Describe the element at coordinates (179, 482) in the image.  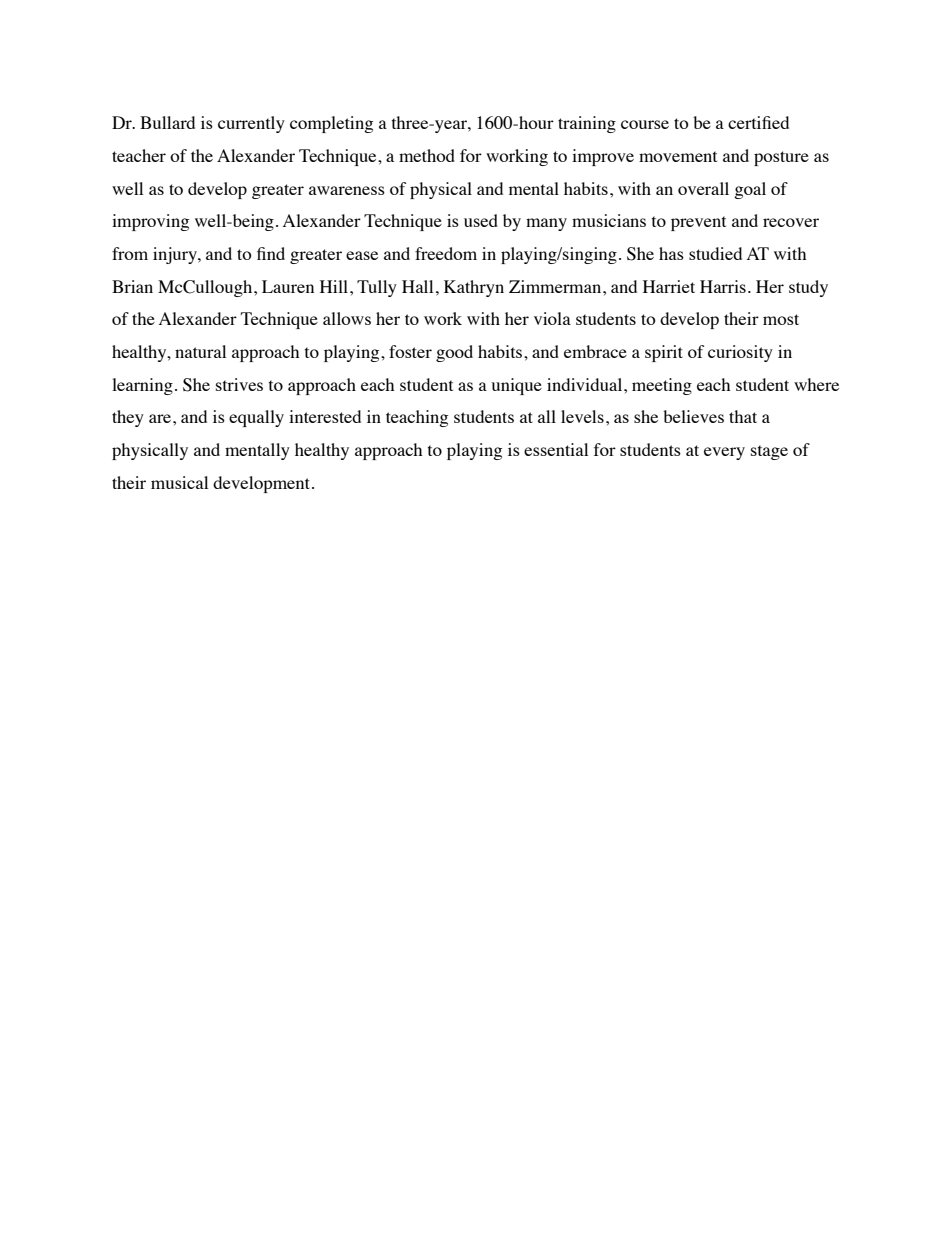
I see `musical` at that location.
